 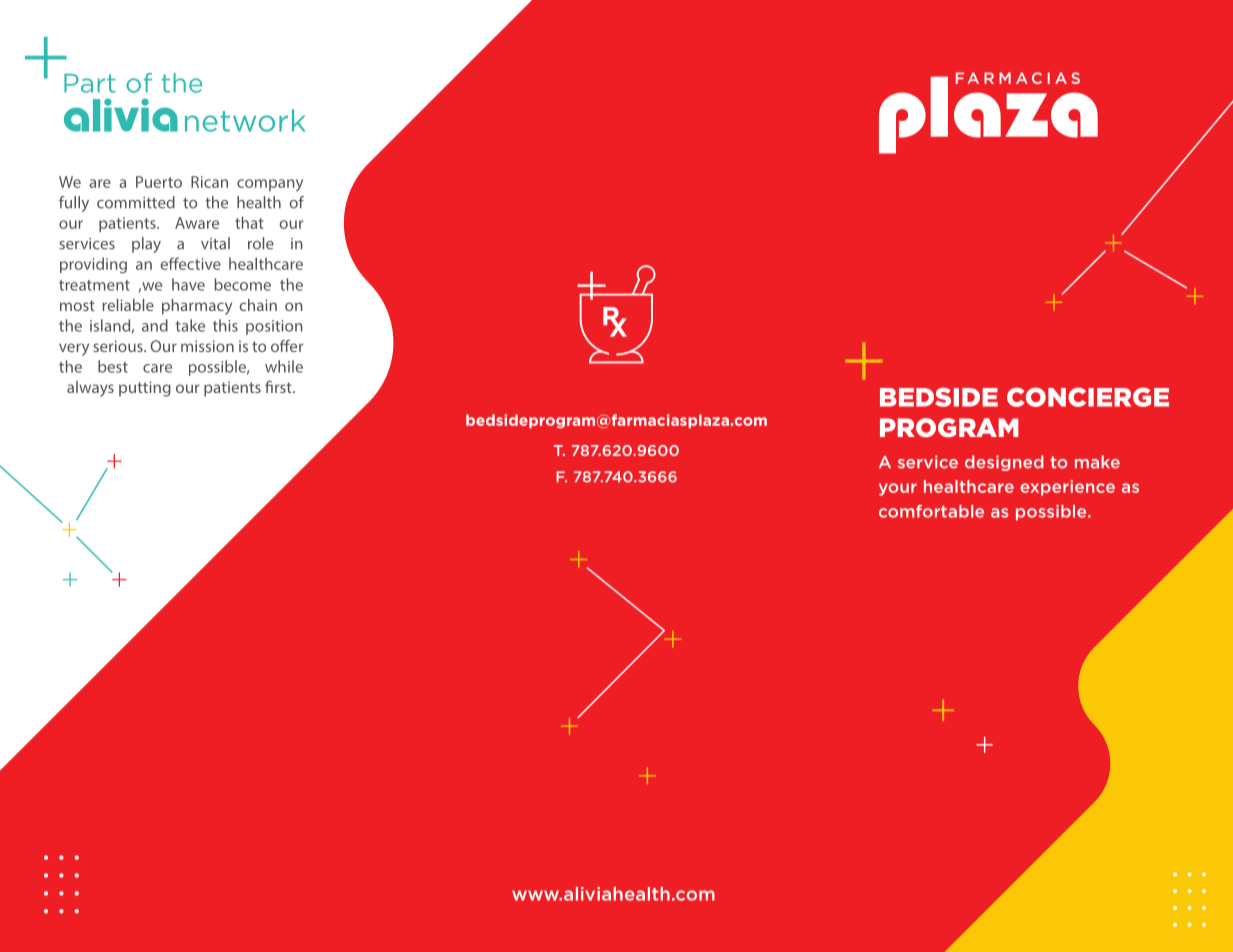 I want to click on always, so click(x=90, y=389).
